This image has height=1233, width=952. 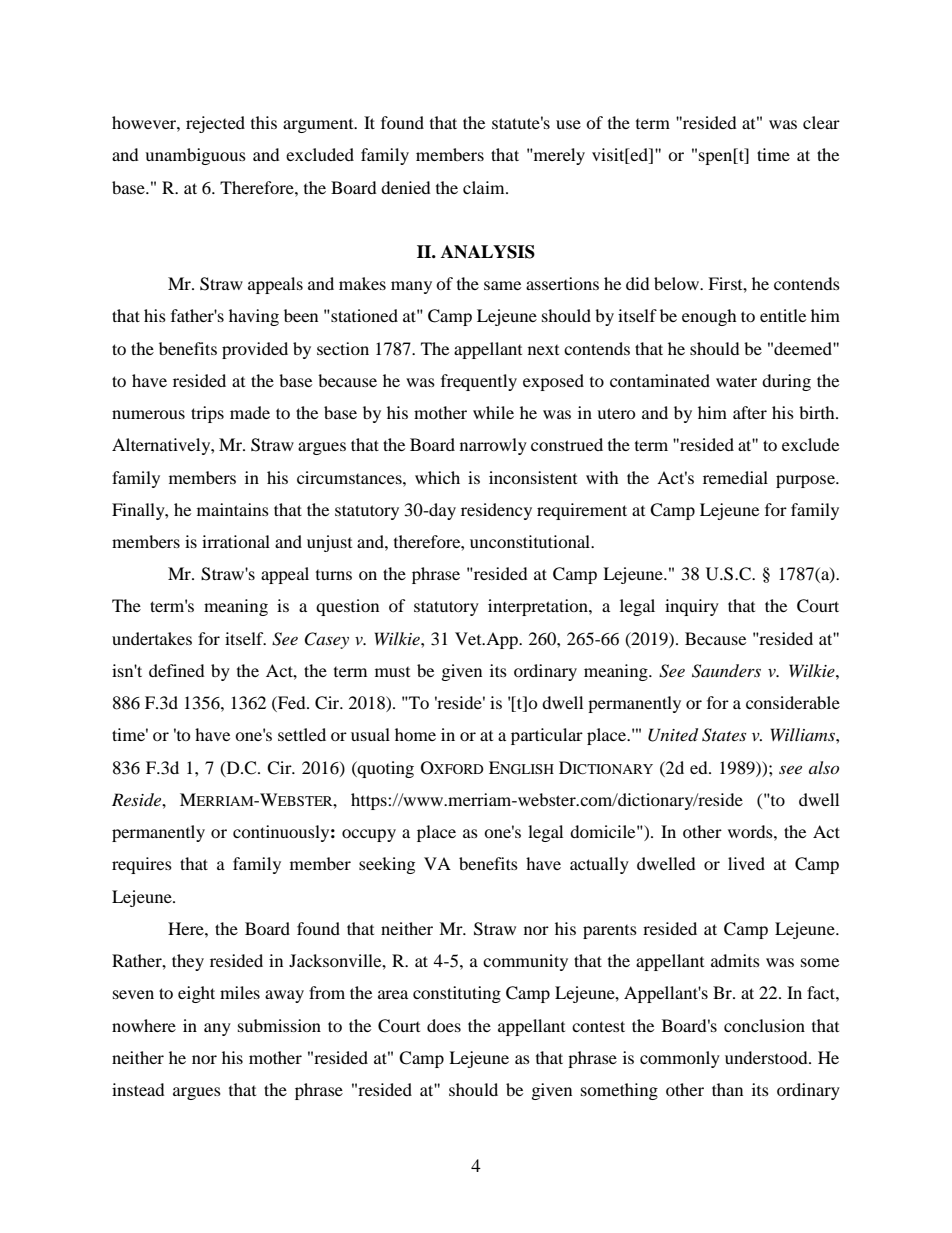 What do you see at coordinates (821, 122) in the image?
I see `clear` at bounding box center [821, 122].
